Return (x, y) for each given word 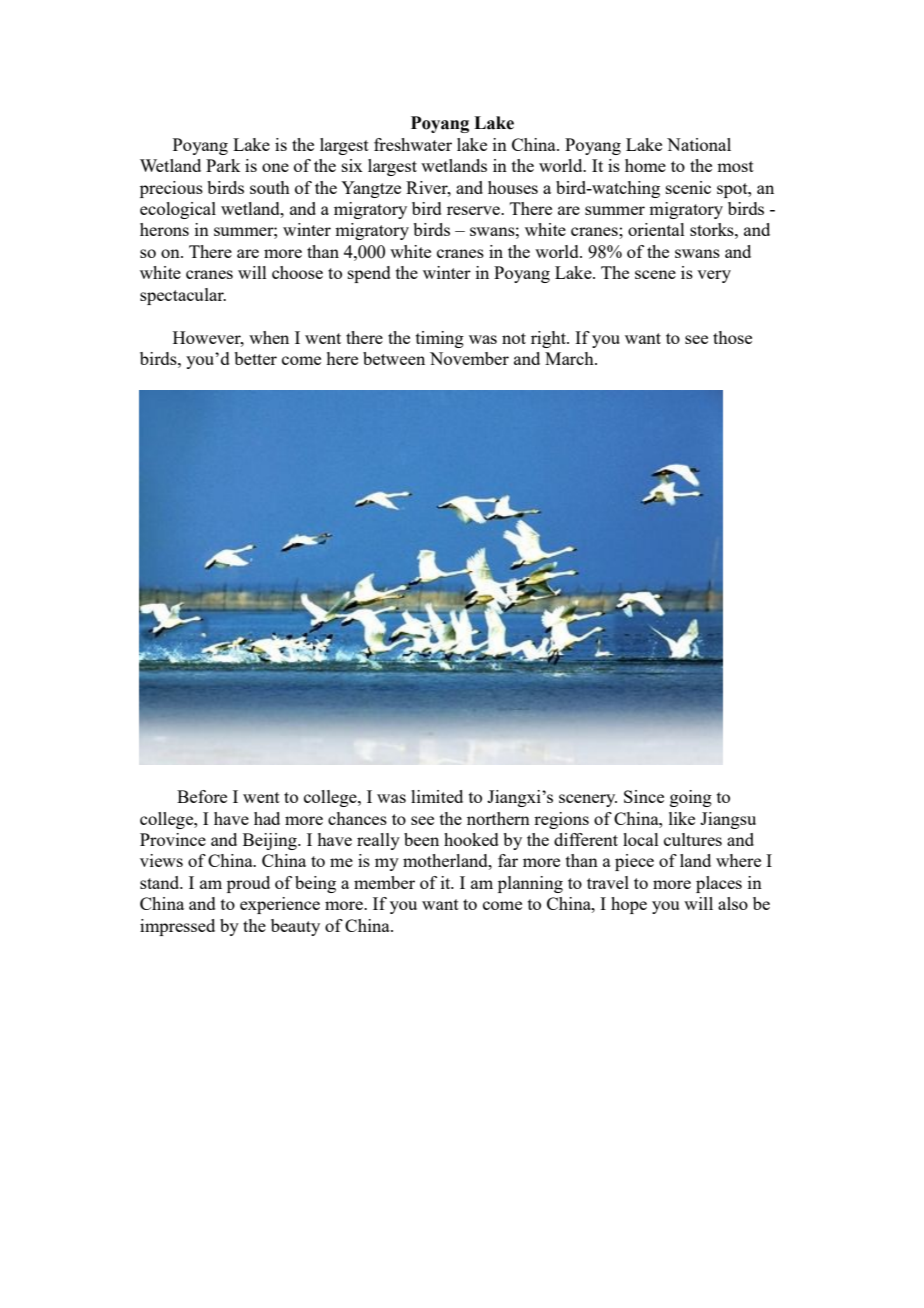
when (269, 337)
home (645, 165)
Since (644, 796)
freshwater (413, 144)
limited (437, 796)
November (469, 358)
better (255, 358)
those (732, 337)
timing (440, 339)
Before (202, 796)
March (570, 358)
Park (223, 165)
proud (248, 884)
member (384, 882)
